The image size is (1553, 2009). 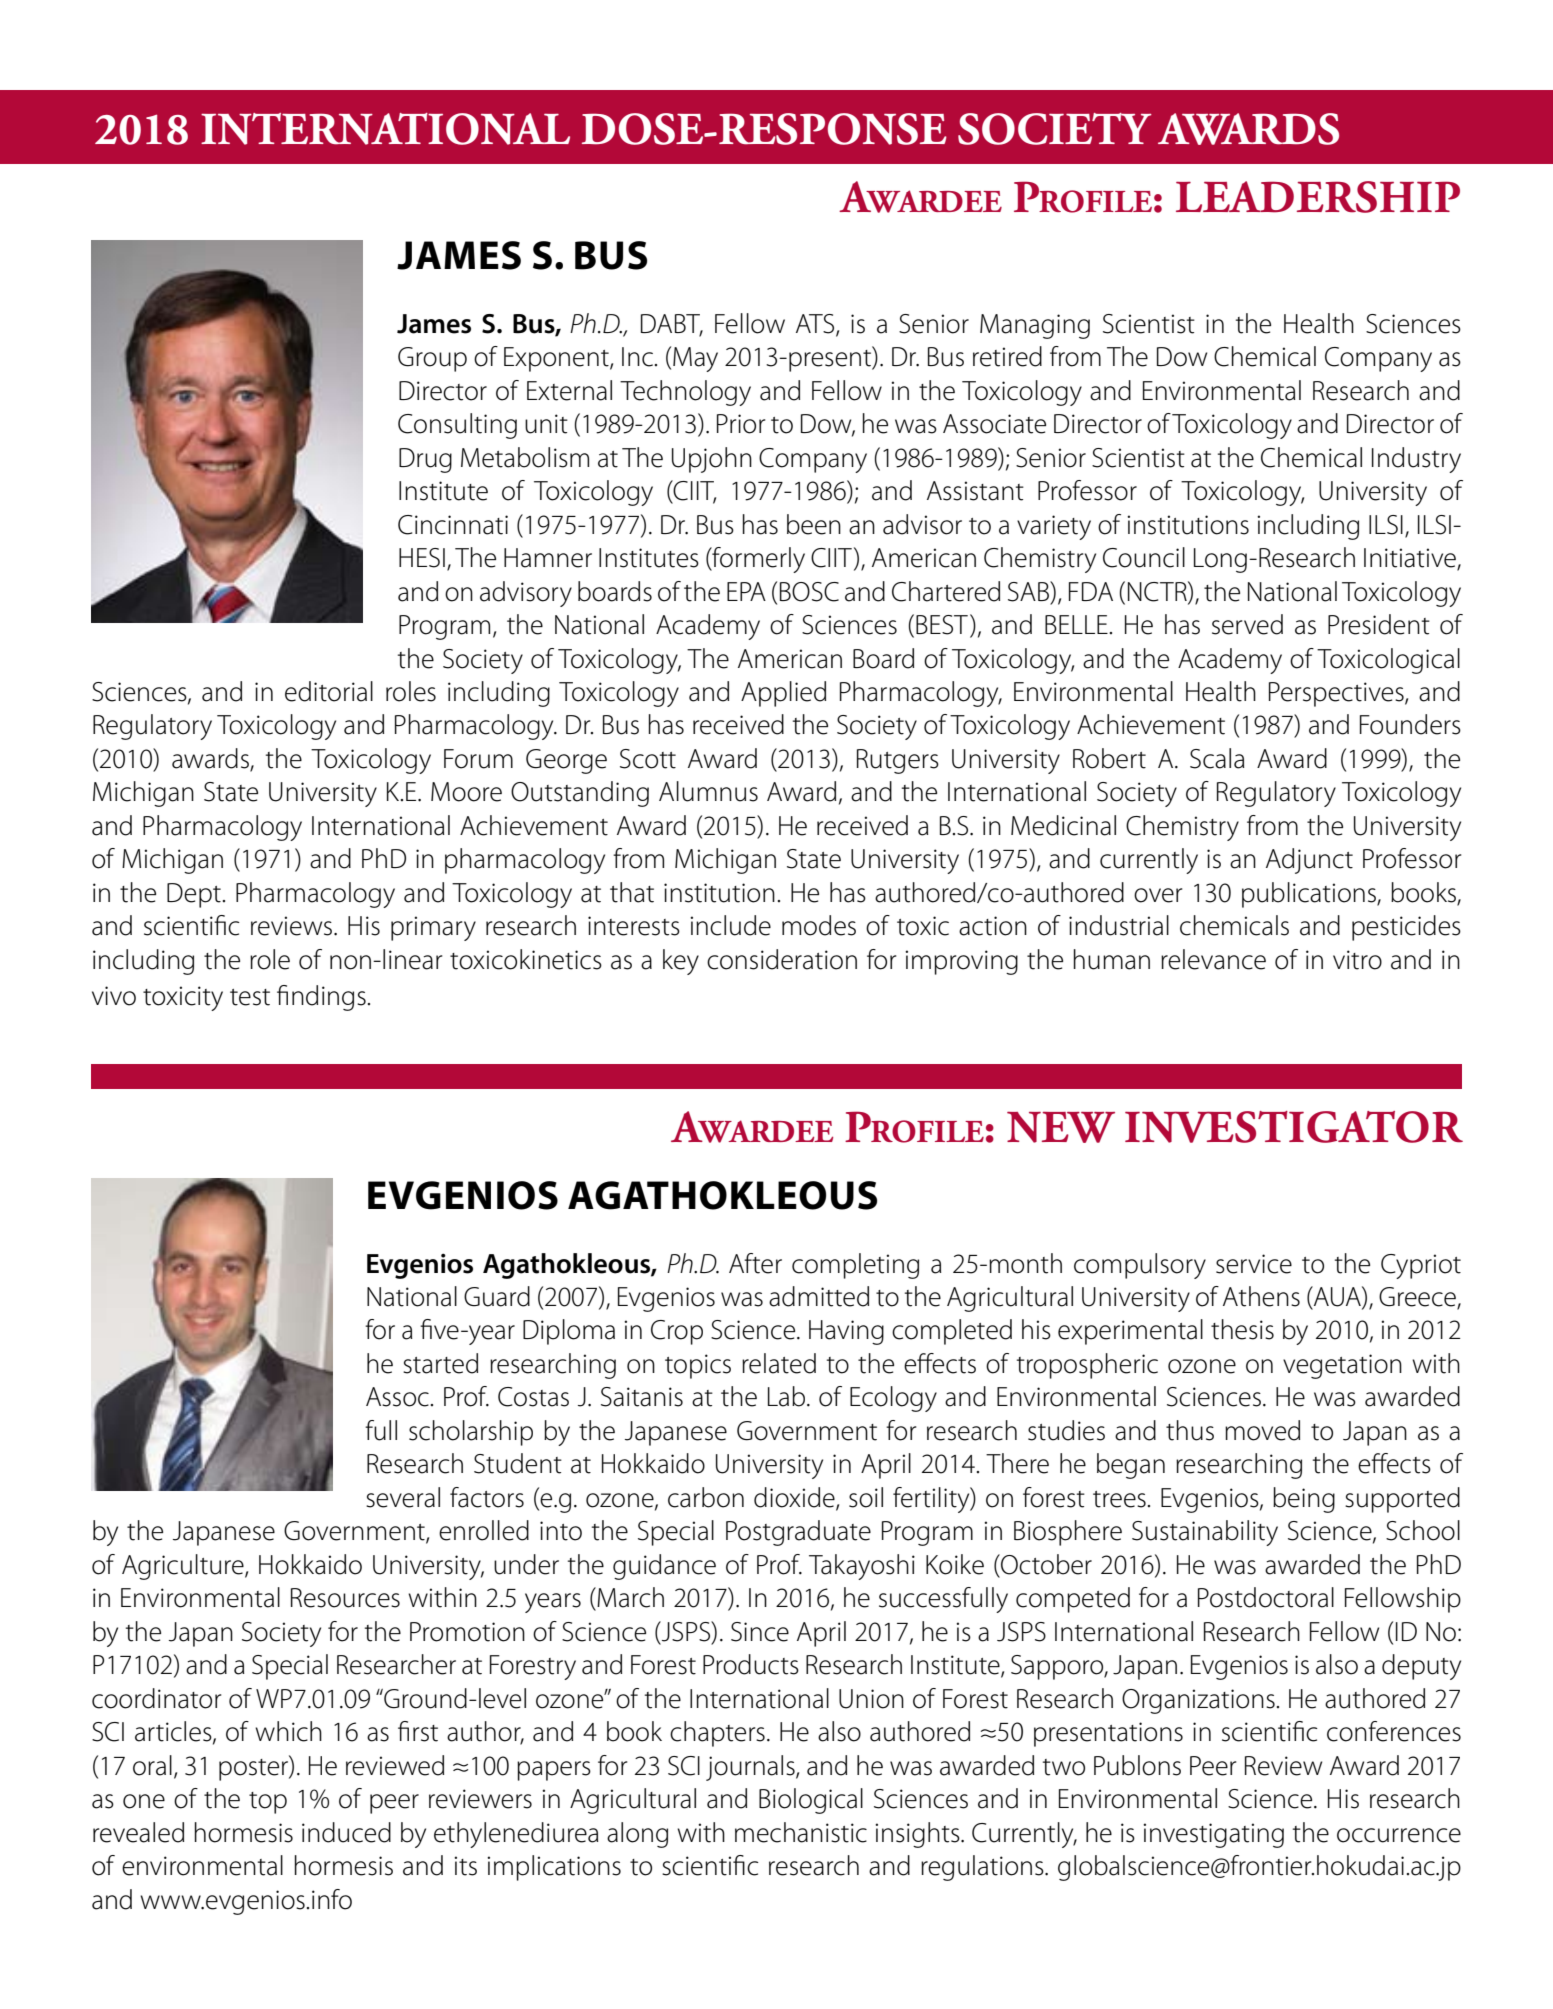 I want to click on Group, so click(x=432, y=359).
